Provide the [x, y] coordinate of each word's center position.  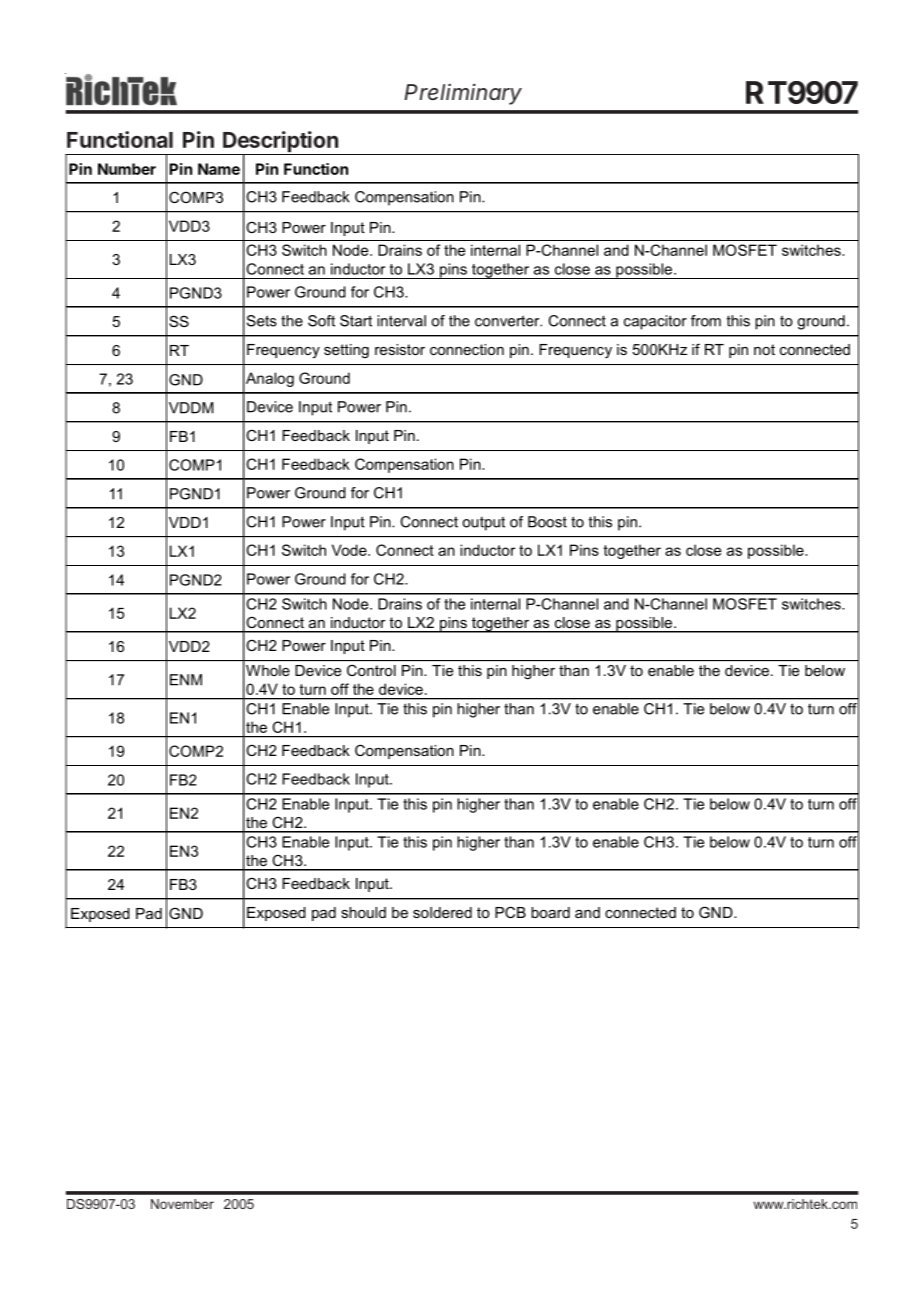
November [182, 1204]
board [550, 912]
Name [219, 169]
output [483, 523]
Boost [547, 522]
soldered [442, 912]
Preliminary [463, 94]
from [706, 321]
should [363, 912]
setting [346, 351]
